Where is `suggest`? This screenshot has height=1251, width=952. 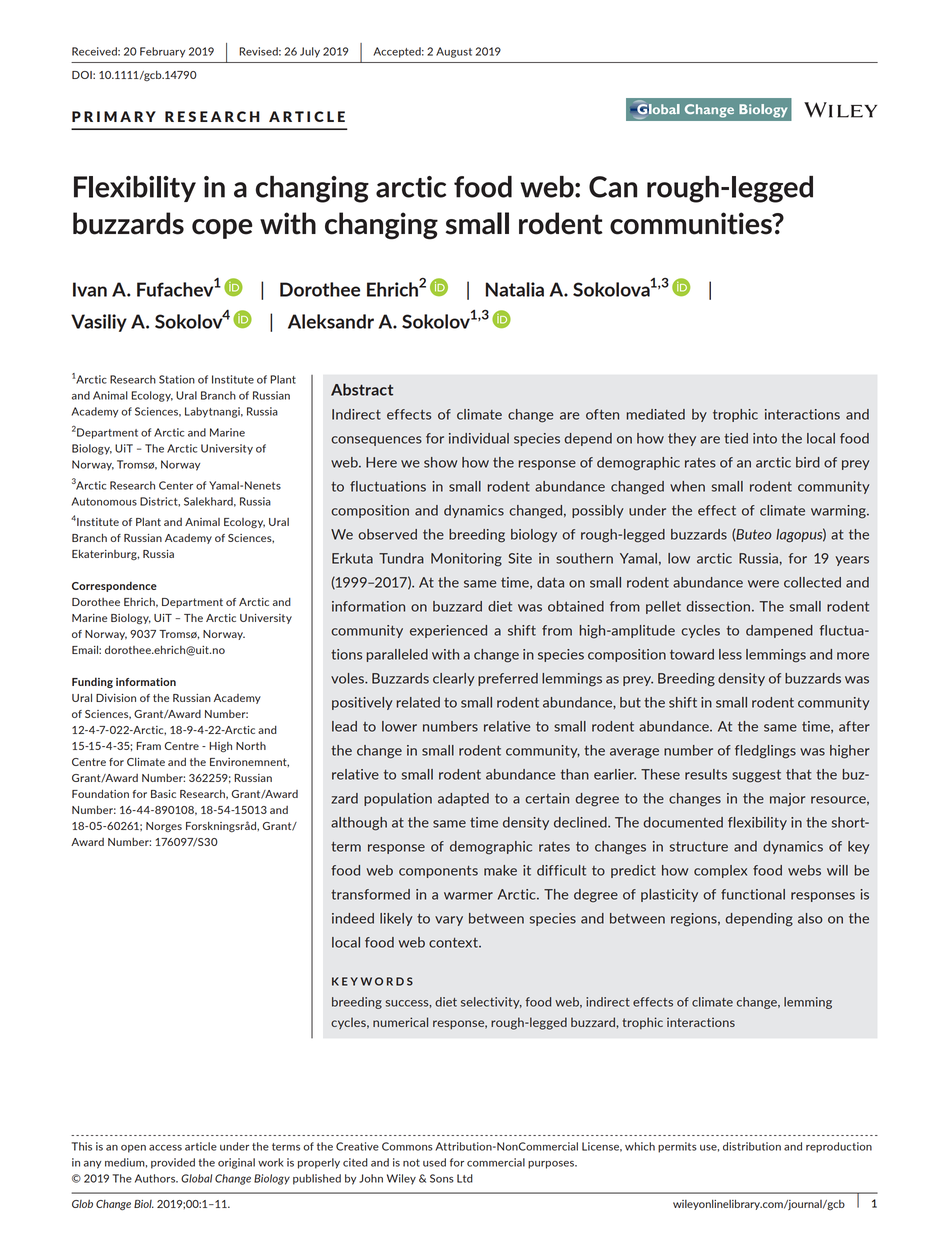
suggest is located at coordinates (756, 776).
